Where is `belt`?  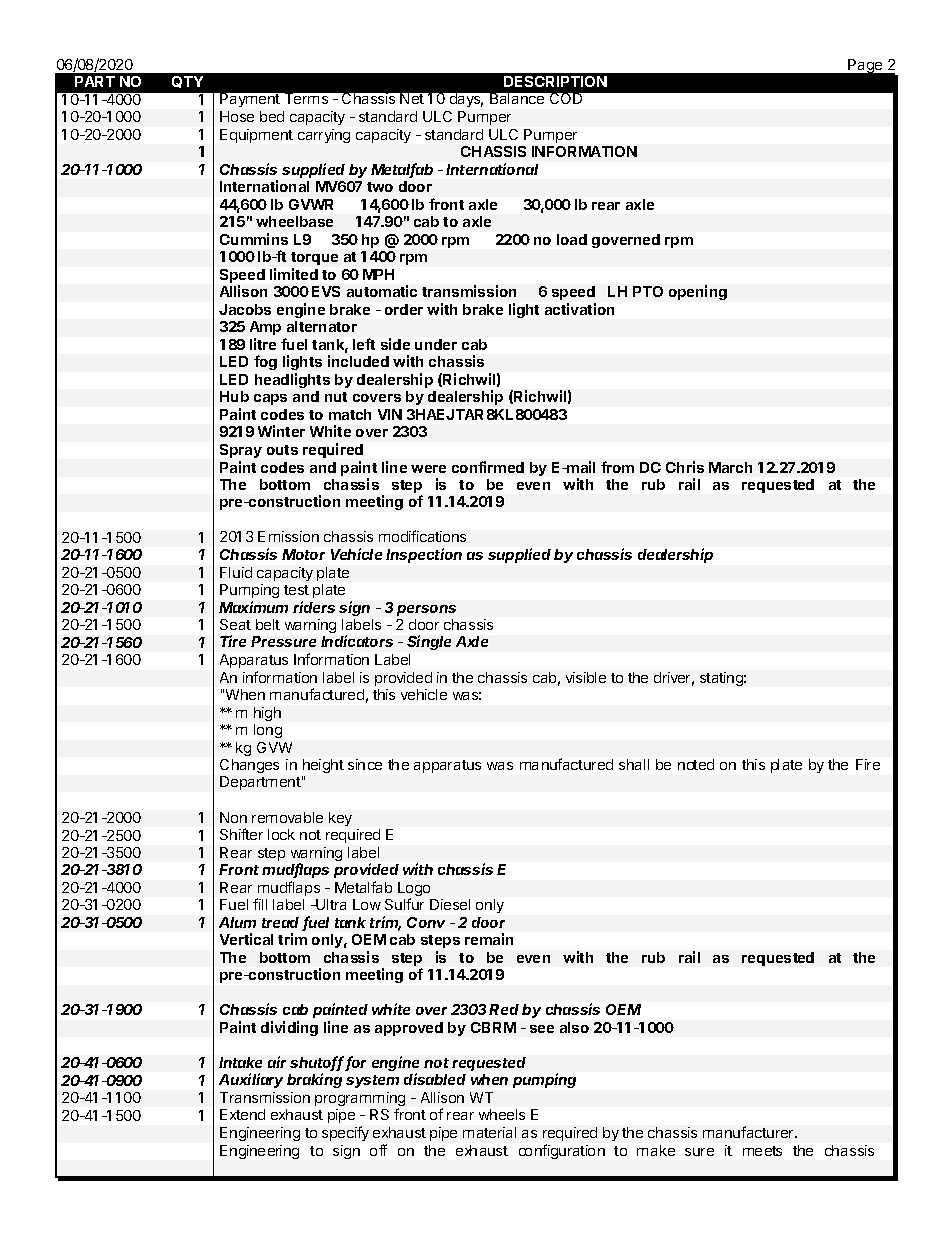 belt is located at coordinates (268, 624).
